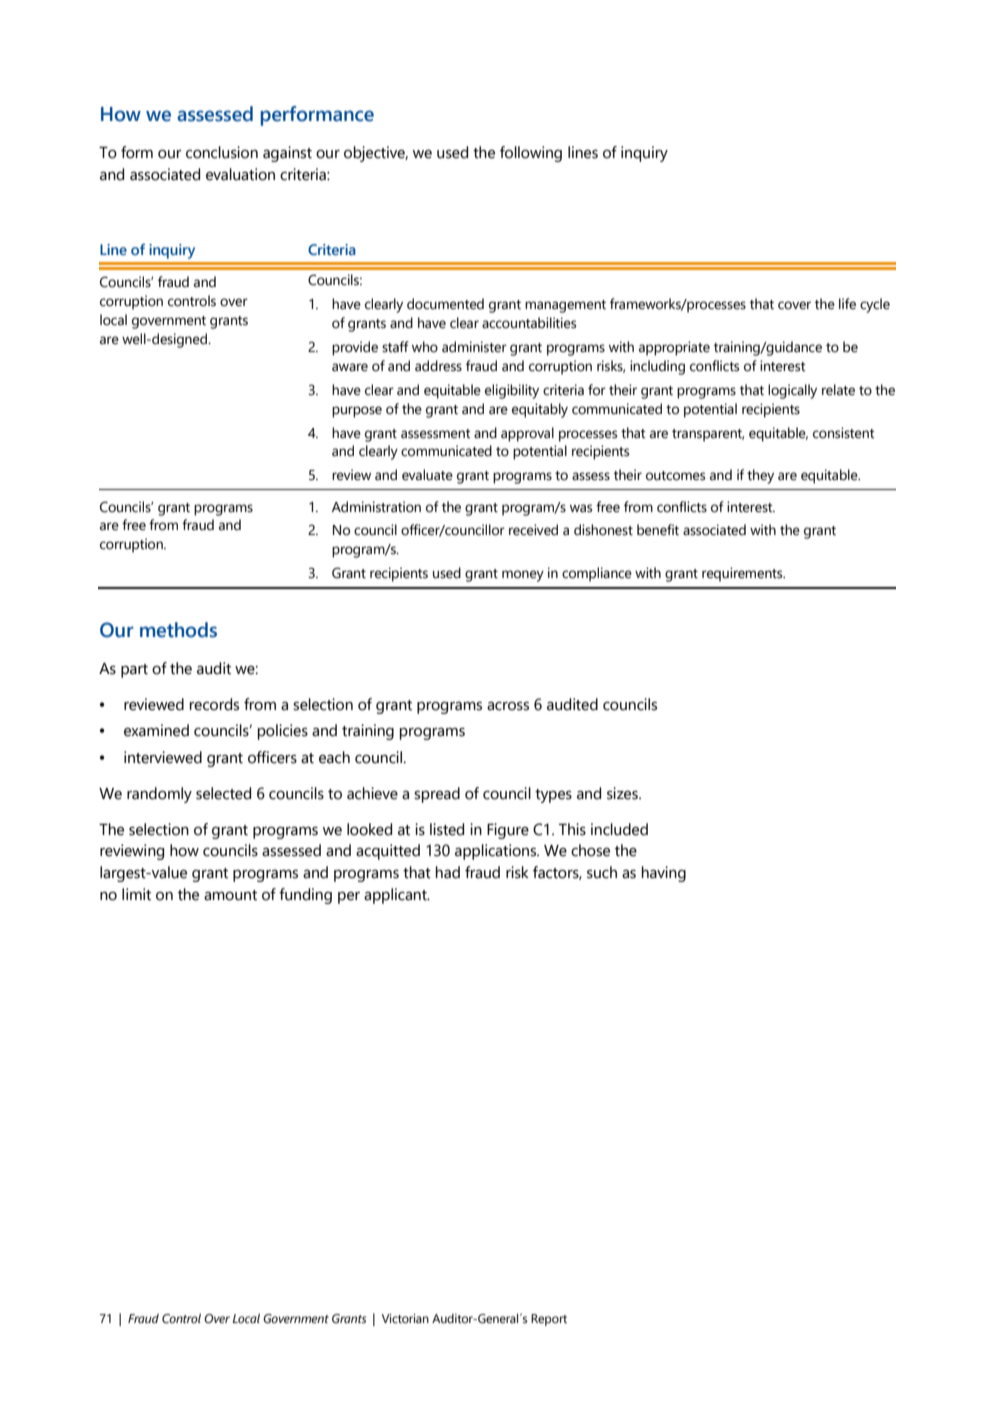 This page has height=1407, width=995. Describe the element at coordinates (743, 574) in the page. I see `requirements` at that location.
